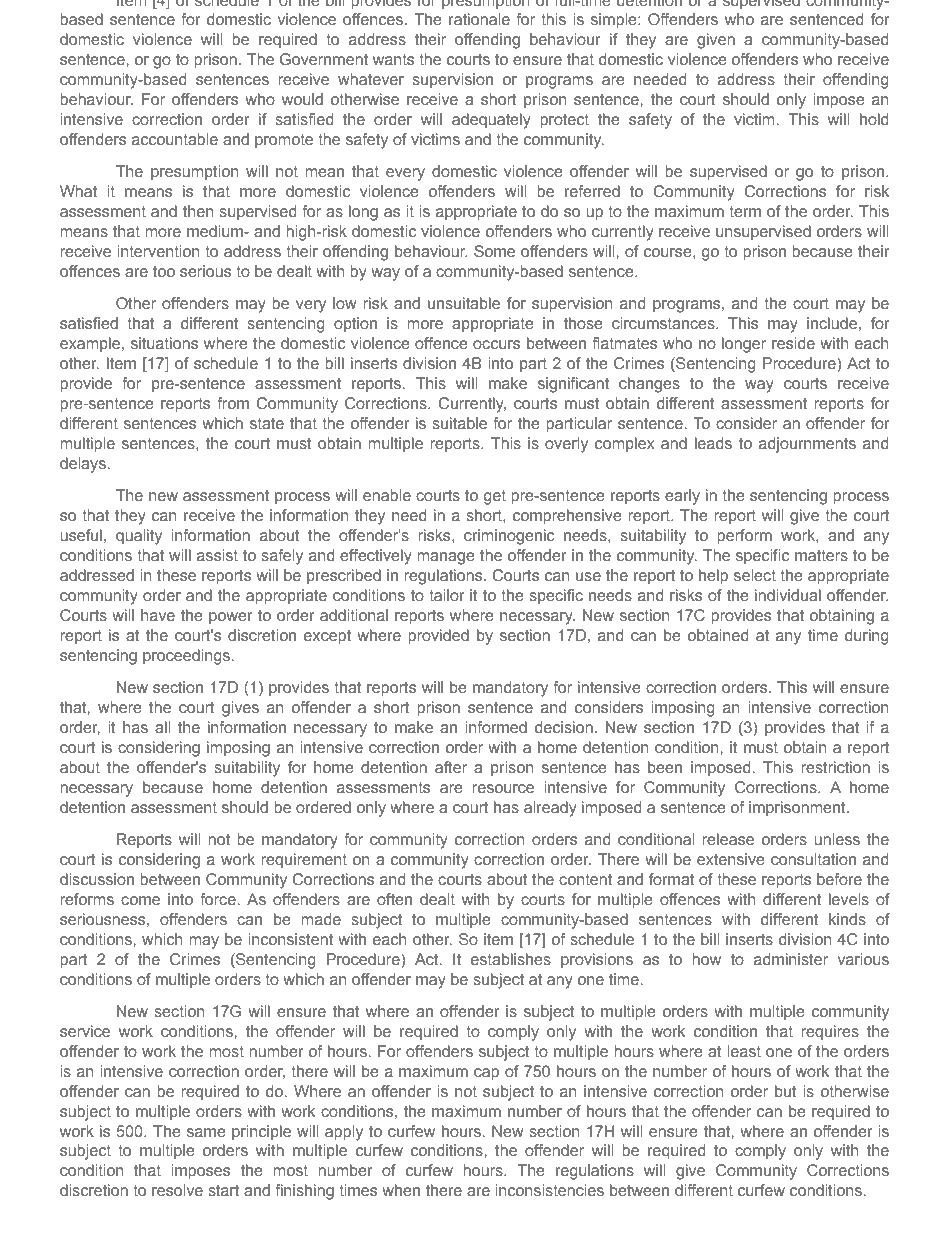  What do you see at coordinates (549, 1190) in the document?
I see `inconsistencies` at bounding box center [549, 1190].
